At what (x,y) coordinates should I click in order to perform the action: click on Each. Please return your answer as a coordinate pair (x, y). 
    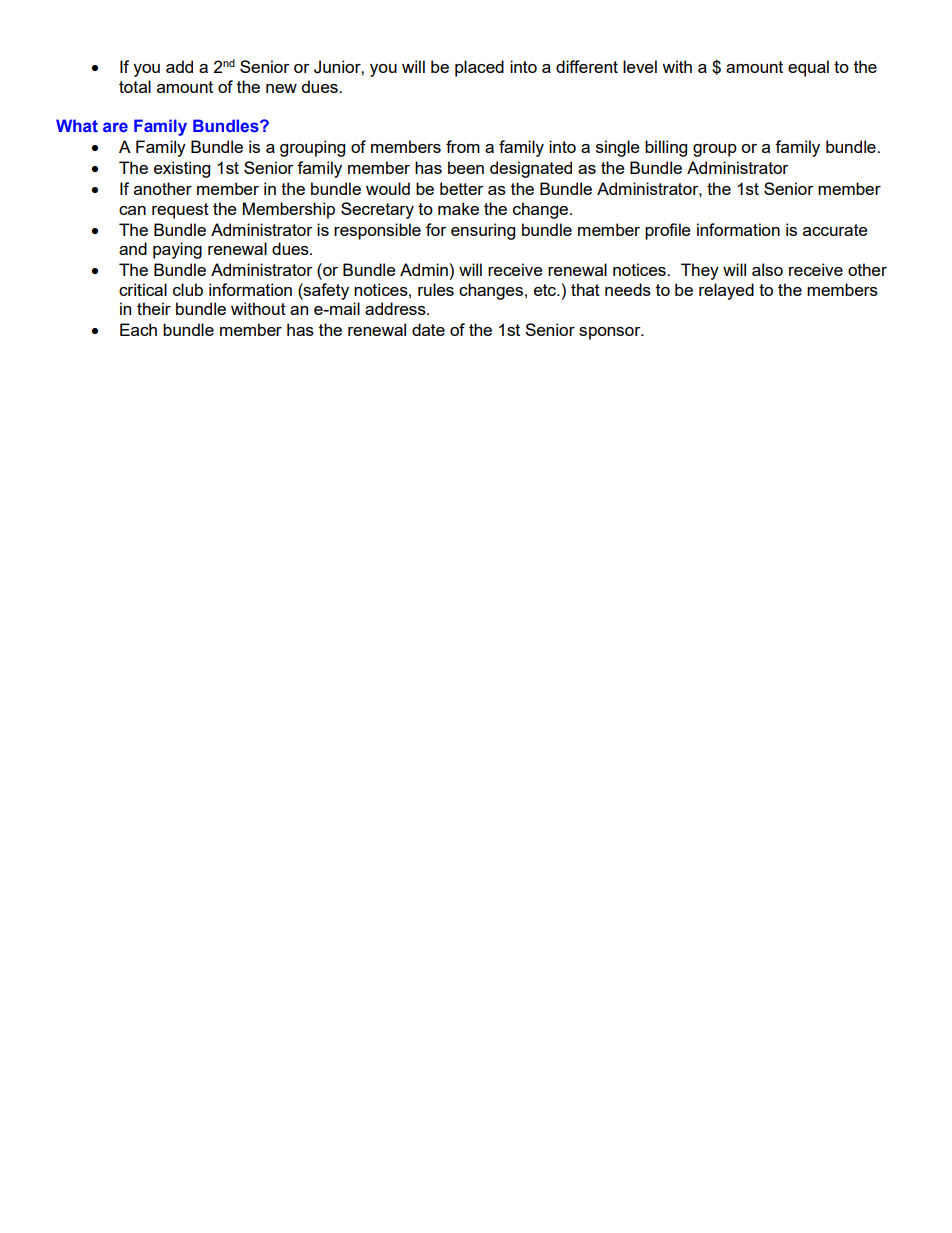
    Looking at the image, I should click on (138, 329).
